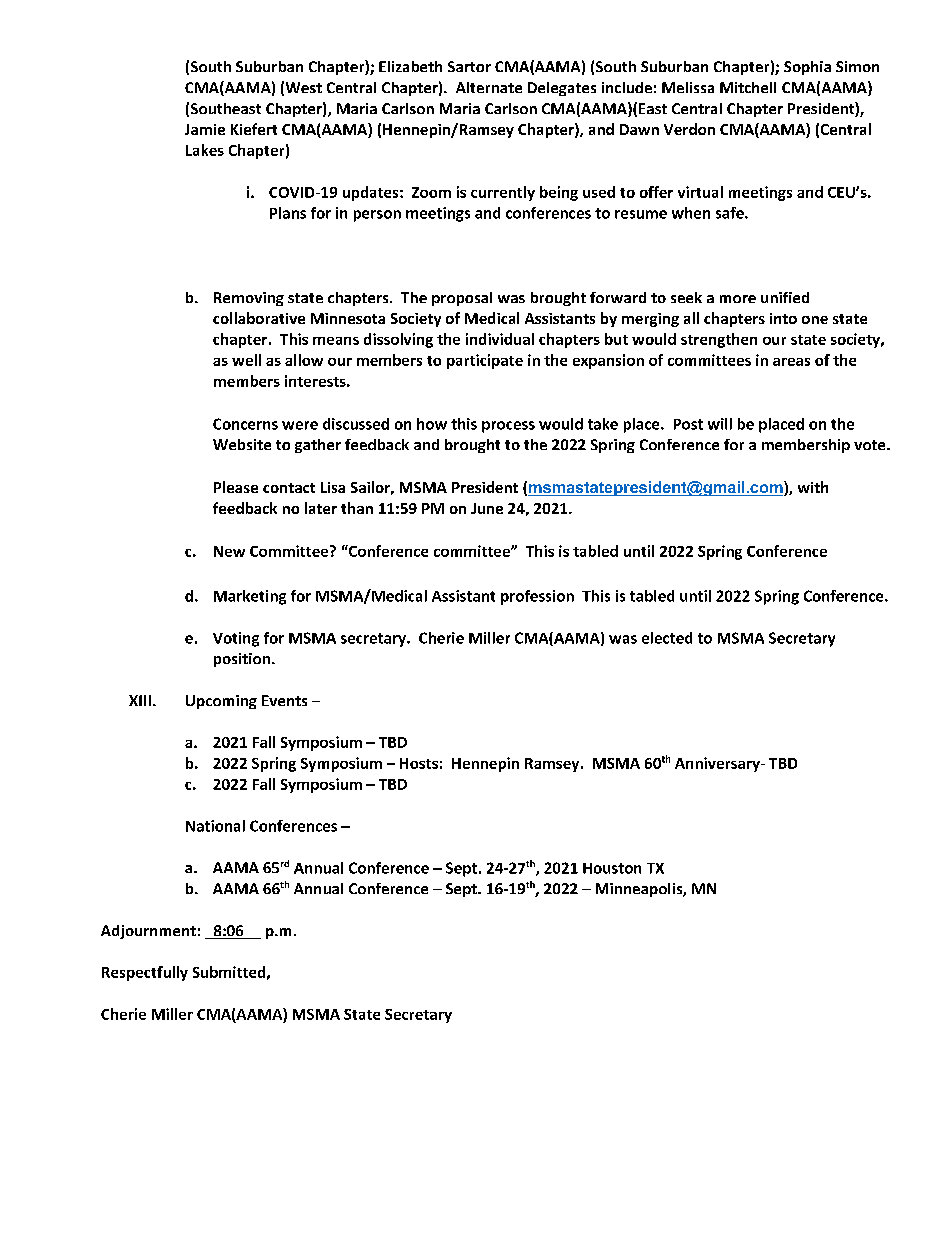  I want to click on Mitchell, so click(748, 87).
